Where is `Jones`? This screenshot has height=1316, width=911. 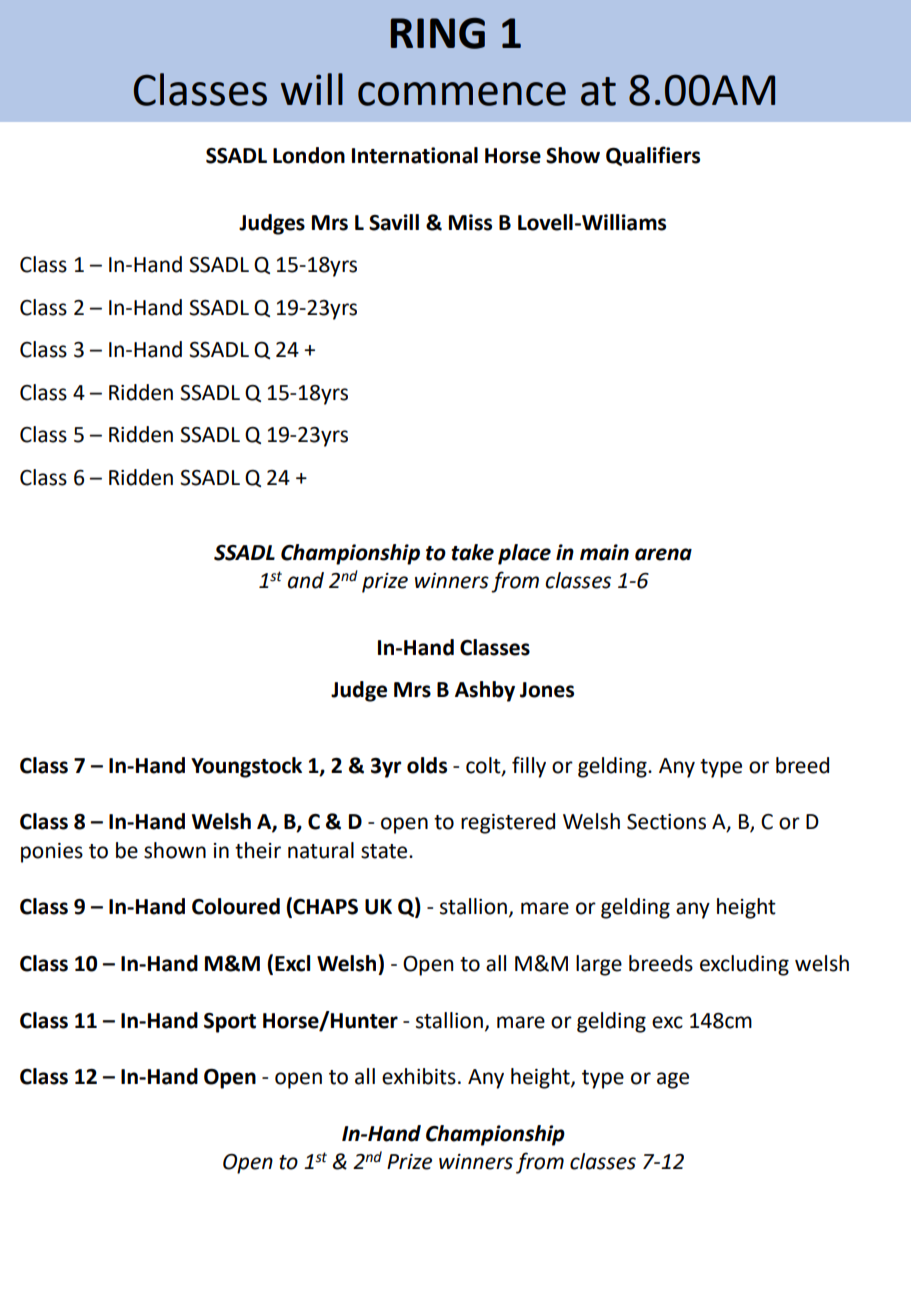 Jones is located at coordinates (547, 690).
